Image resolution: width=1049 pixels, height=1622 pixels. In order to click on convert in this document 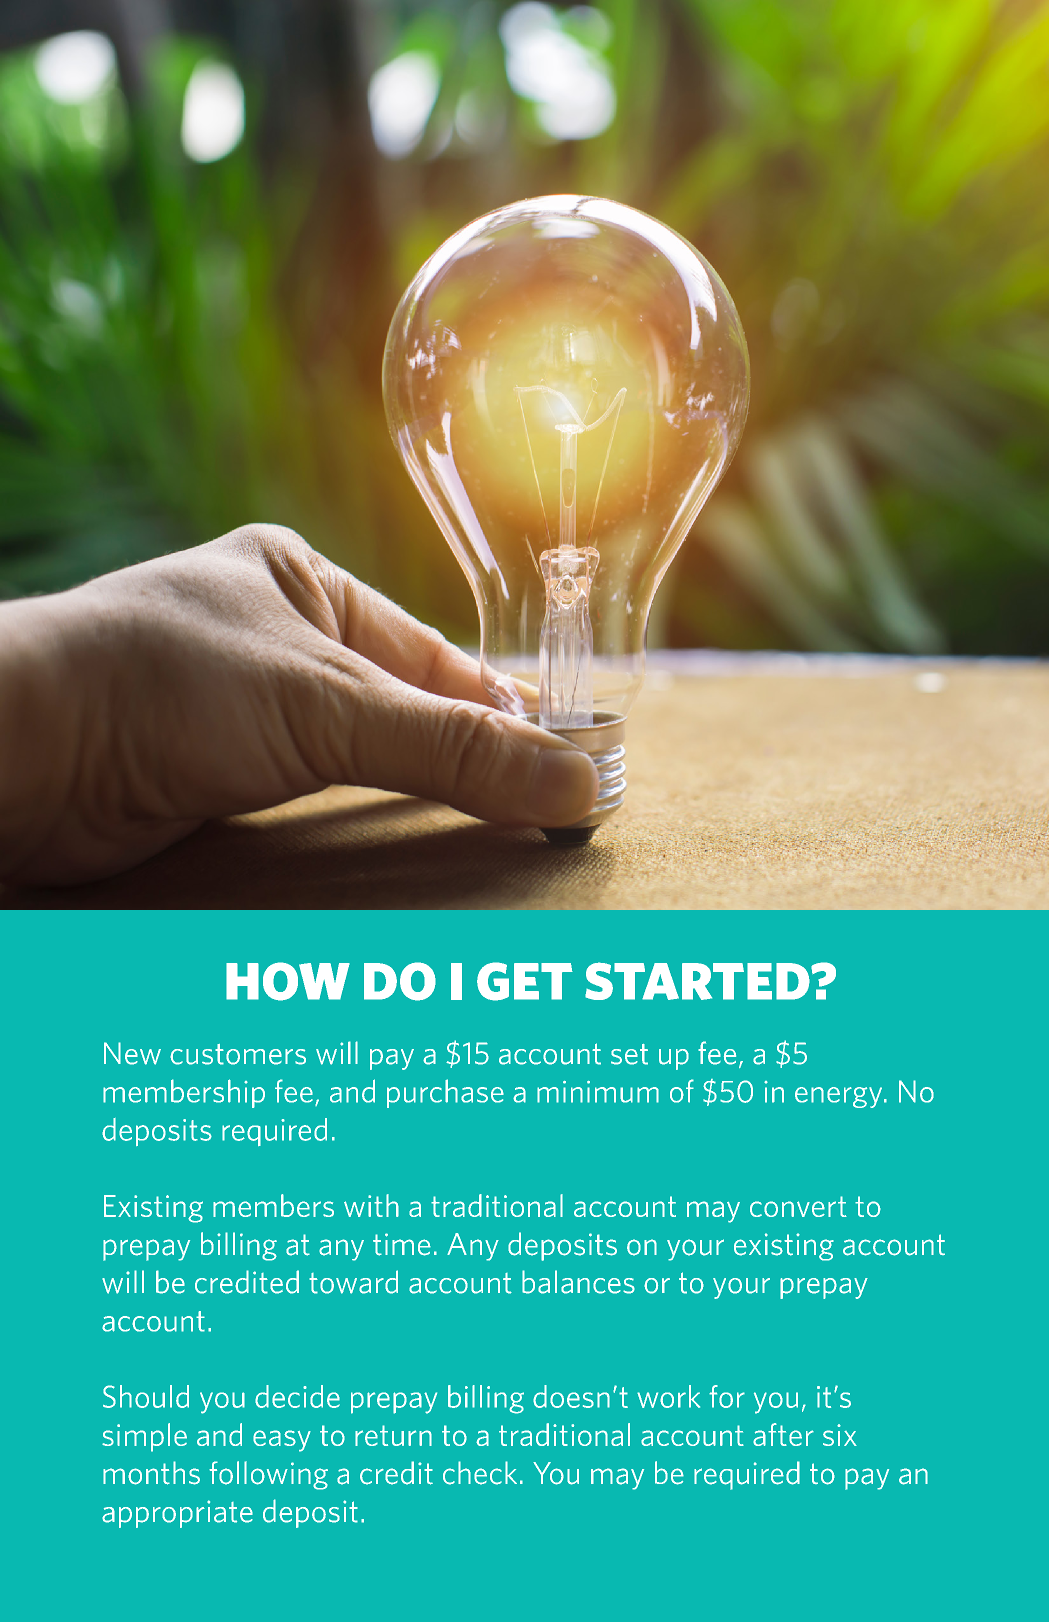, I will do `click(798, 1206)`.
